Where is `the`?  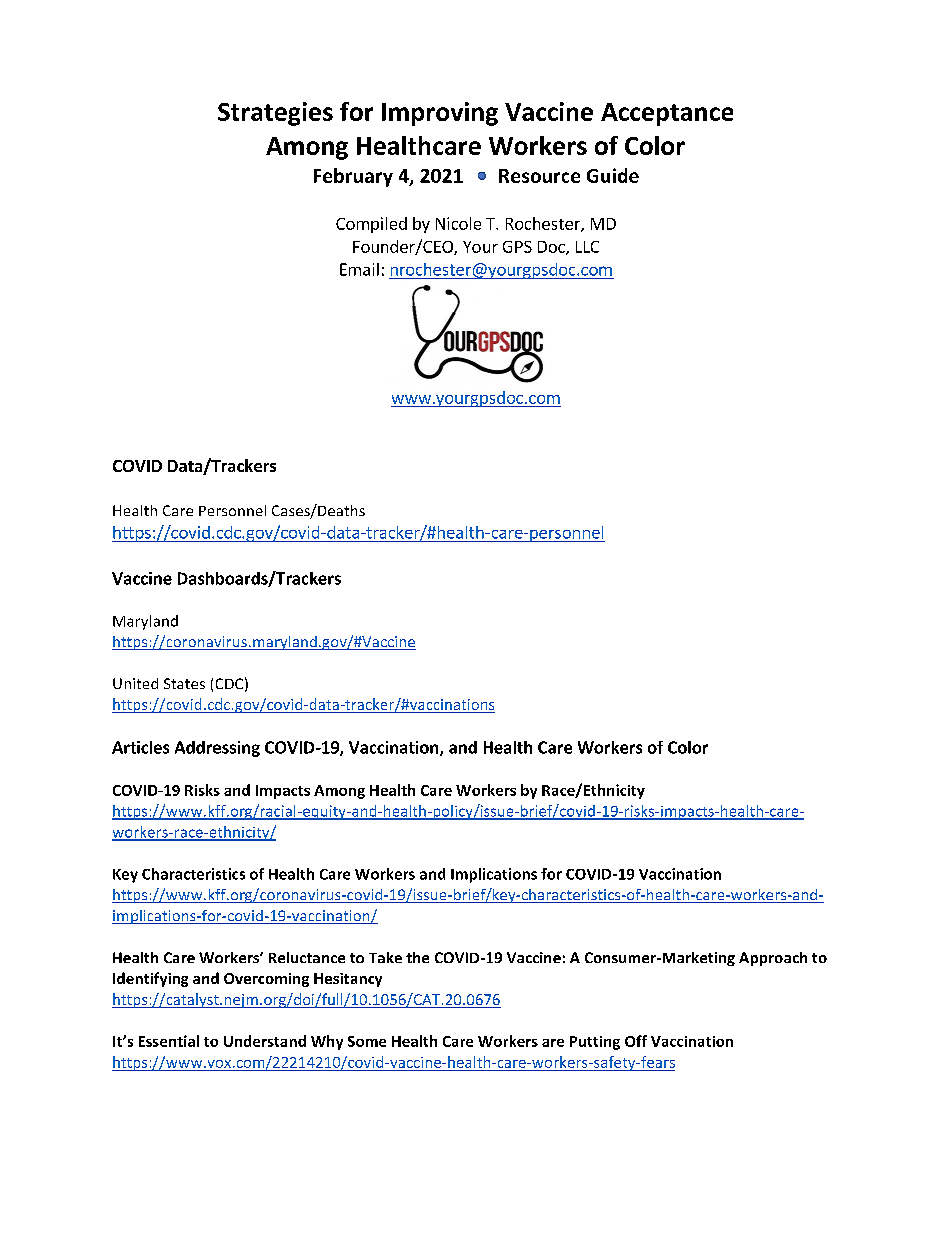
the is located at coordinates (417, 957).
